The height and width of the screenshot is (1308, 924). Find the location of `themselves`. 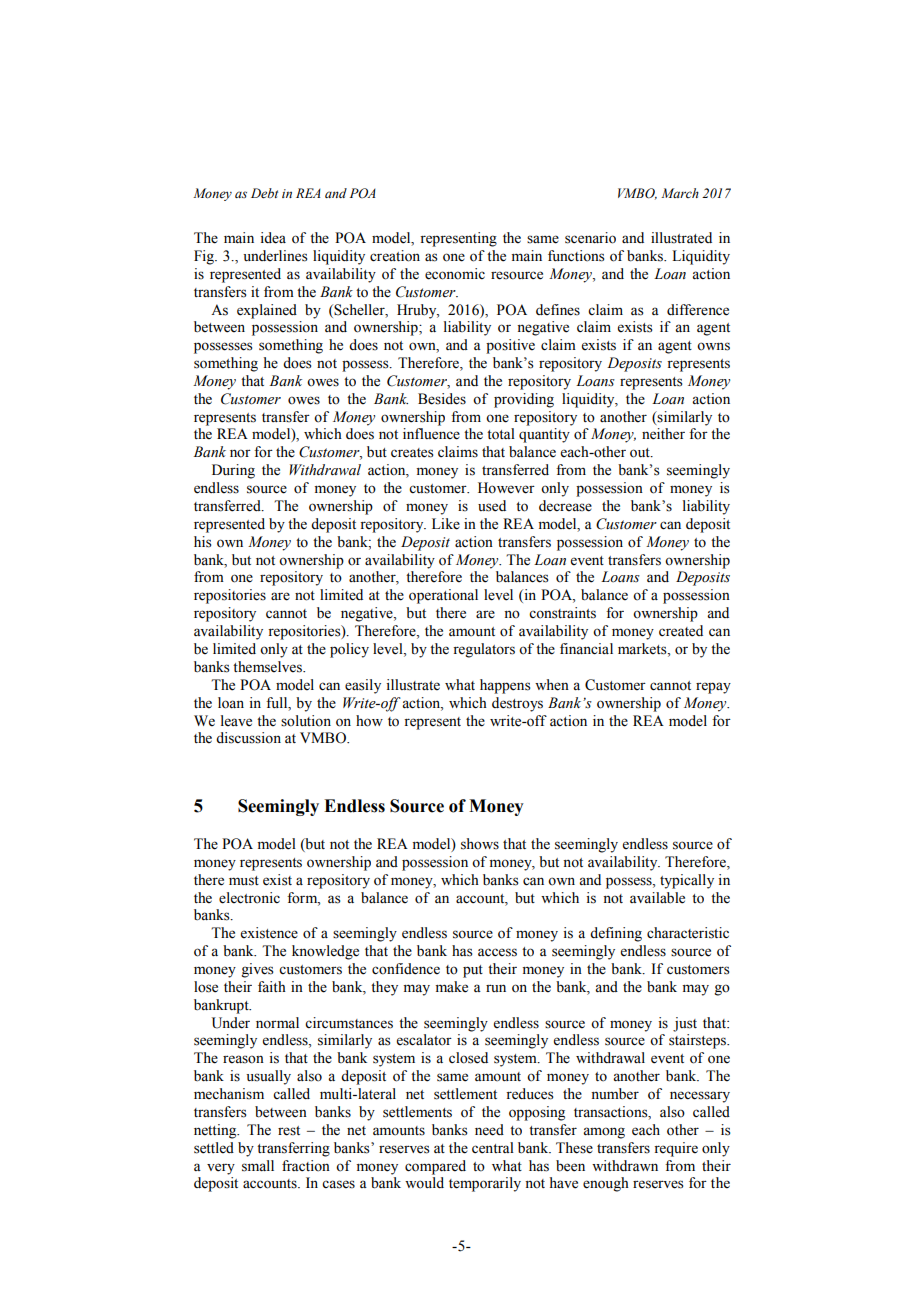

themselves is located at coordinates (269, 667).
